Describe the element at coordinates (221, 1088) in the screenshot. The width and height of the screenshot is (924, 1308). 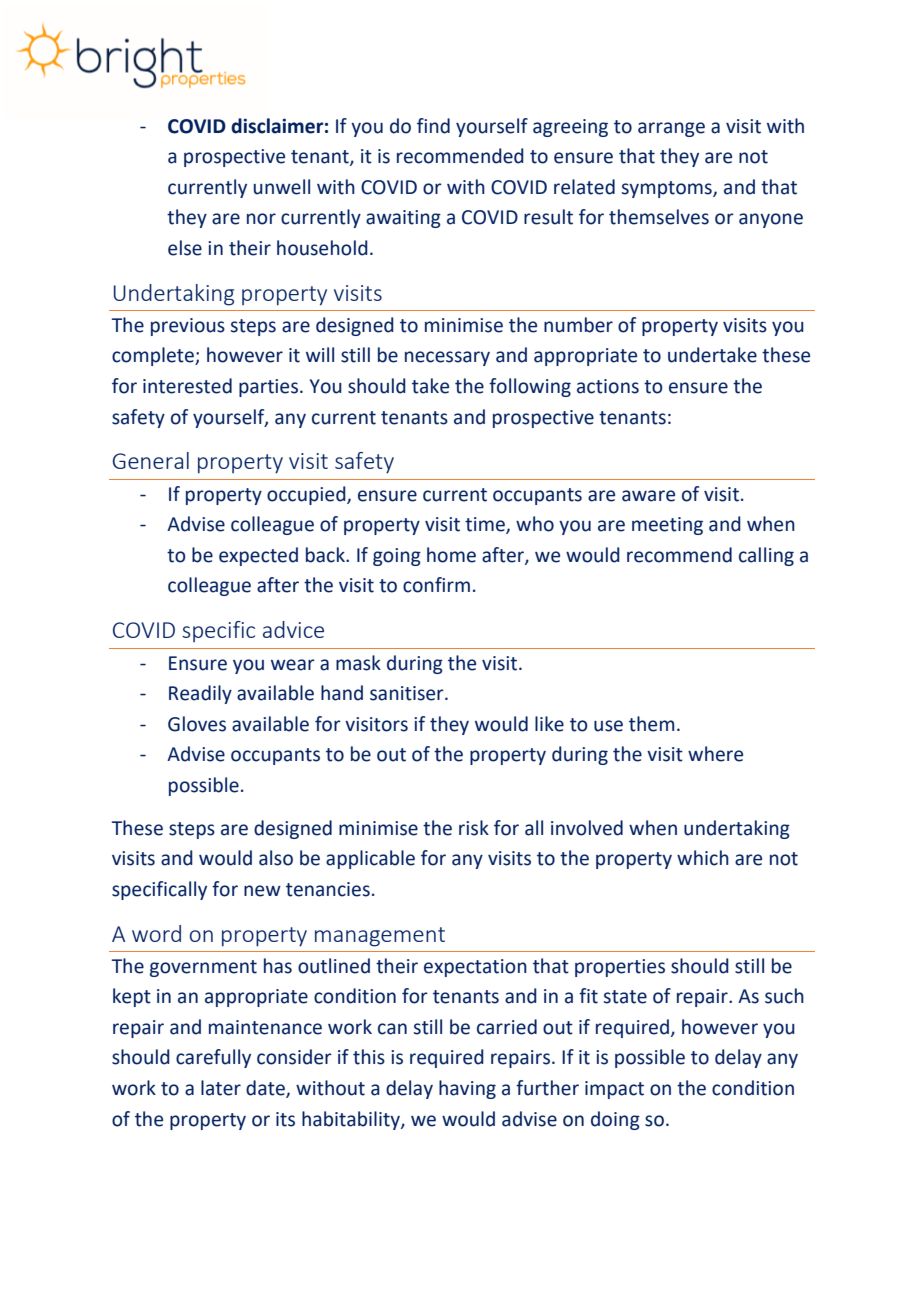
I see `later` at that location.
